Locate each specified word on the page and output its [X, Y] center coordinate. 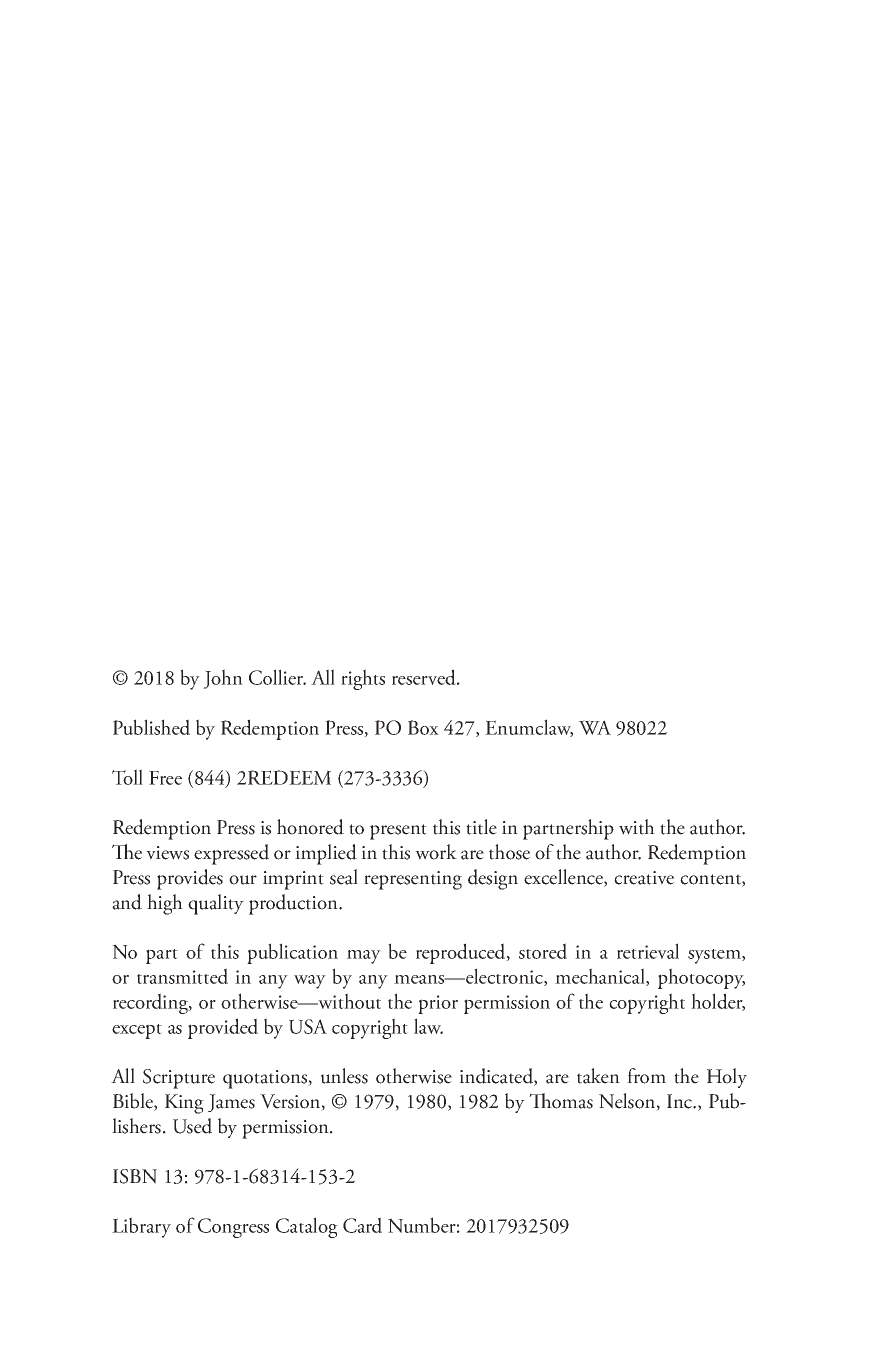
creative [644, 878]
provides [190, 879]
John [223, 679]
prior [438, 1004]
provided [223, 1028]
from [646, 1076]
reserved [425, 677]
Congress [233, 1228]
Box [423, 727]
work [436, 852]
